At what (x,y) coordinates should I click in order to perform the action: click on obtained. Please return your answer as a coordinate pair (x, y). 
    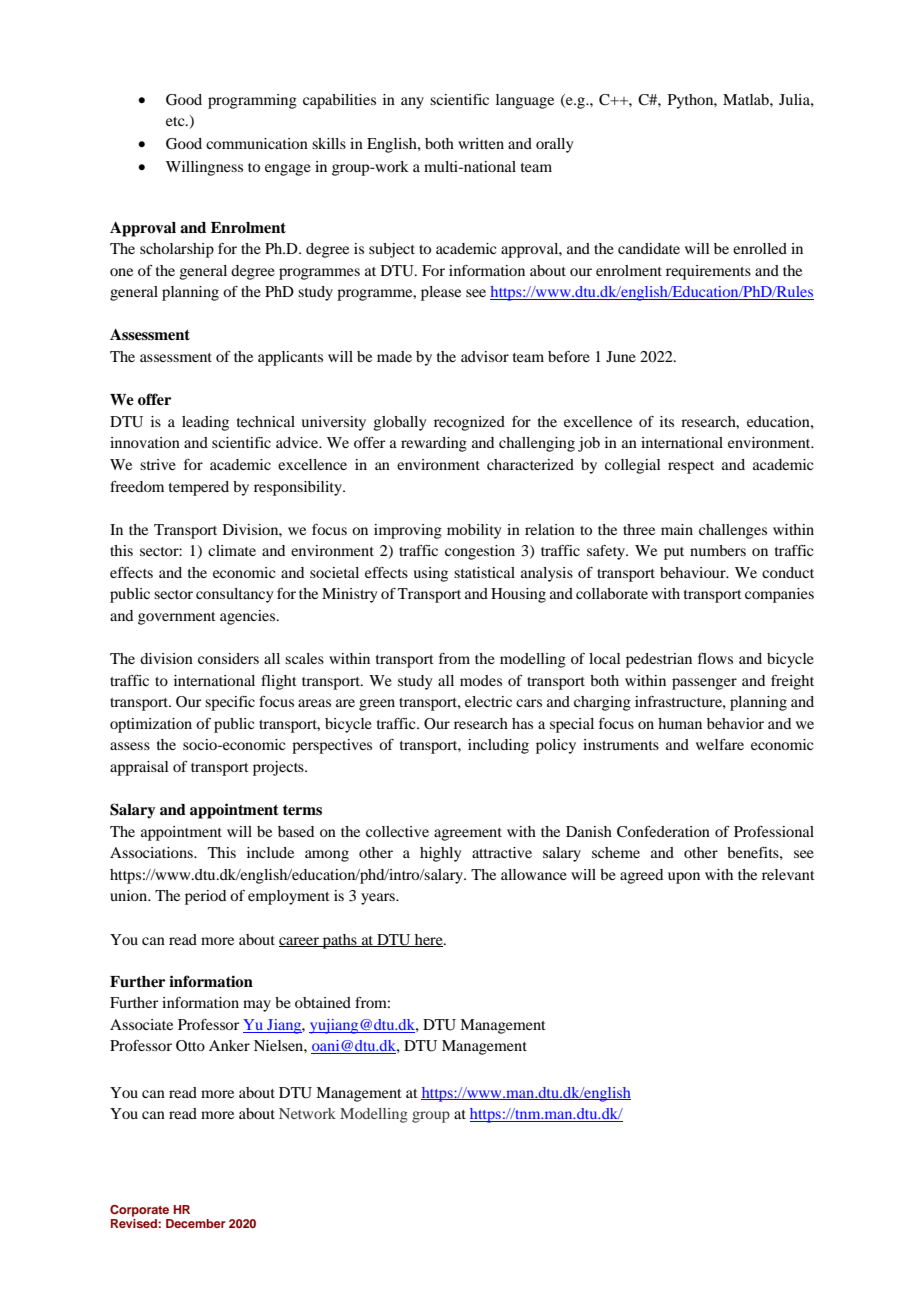
    Looking at the image, I should click on (323, 1002).
